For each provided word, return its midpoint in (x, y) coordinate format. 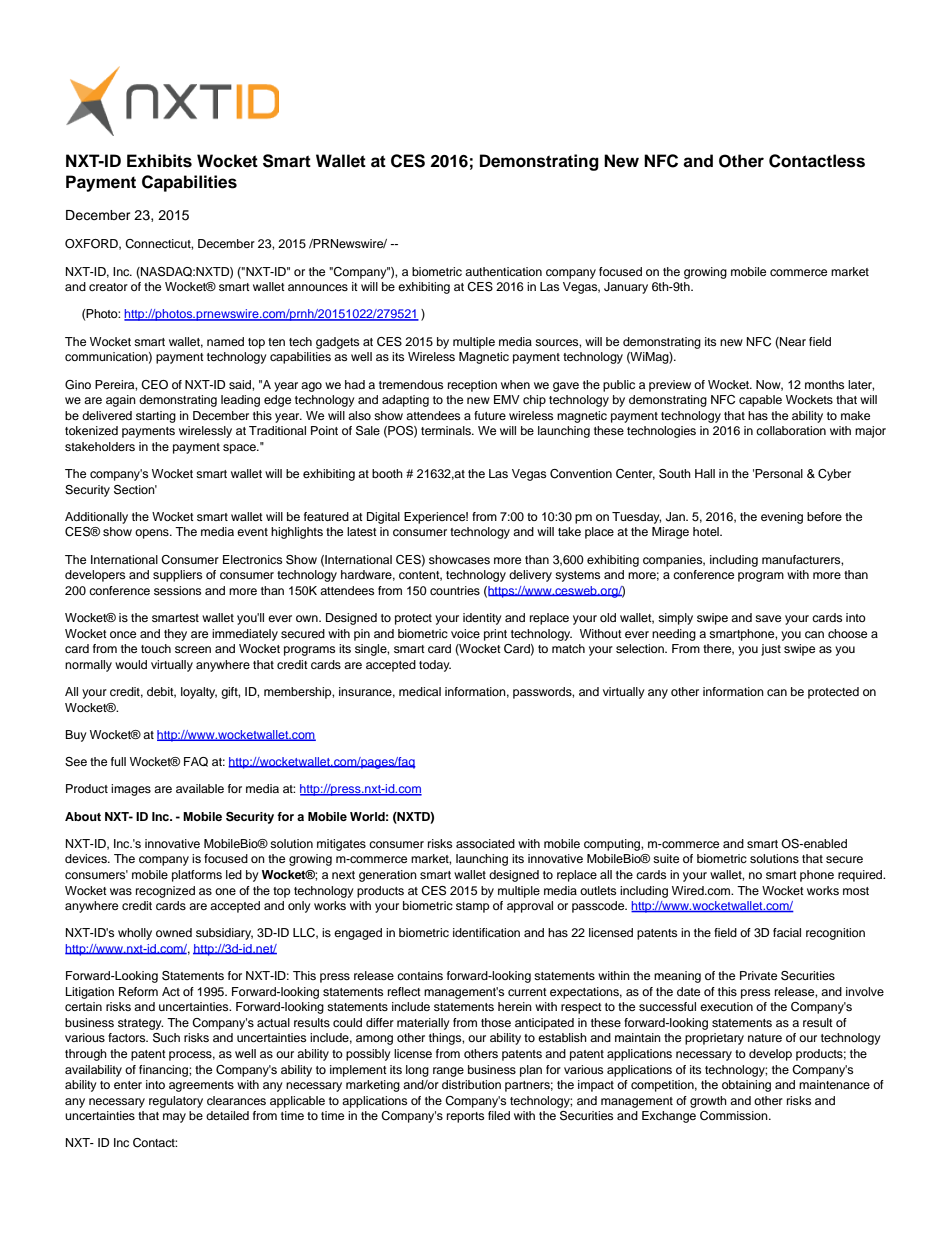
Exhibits (159, 161)
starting (156, 417)
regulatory (176, 1102)
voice (465, 633)
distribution (471, 1084)
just (771, 650)
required (861, 876)
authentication (503, 271)
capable (760, 401)
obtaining (746, 1086)
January (626, 288)
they (175, 635)
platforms (197, 876)
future (490, 415)
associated (485, 843)
